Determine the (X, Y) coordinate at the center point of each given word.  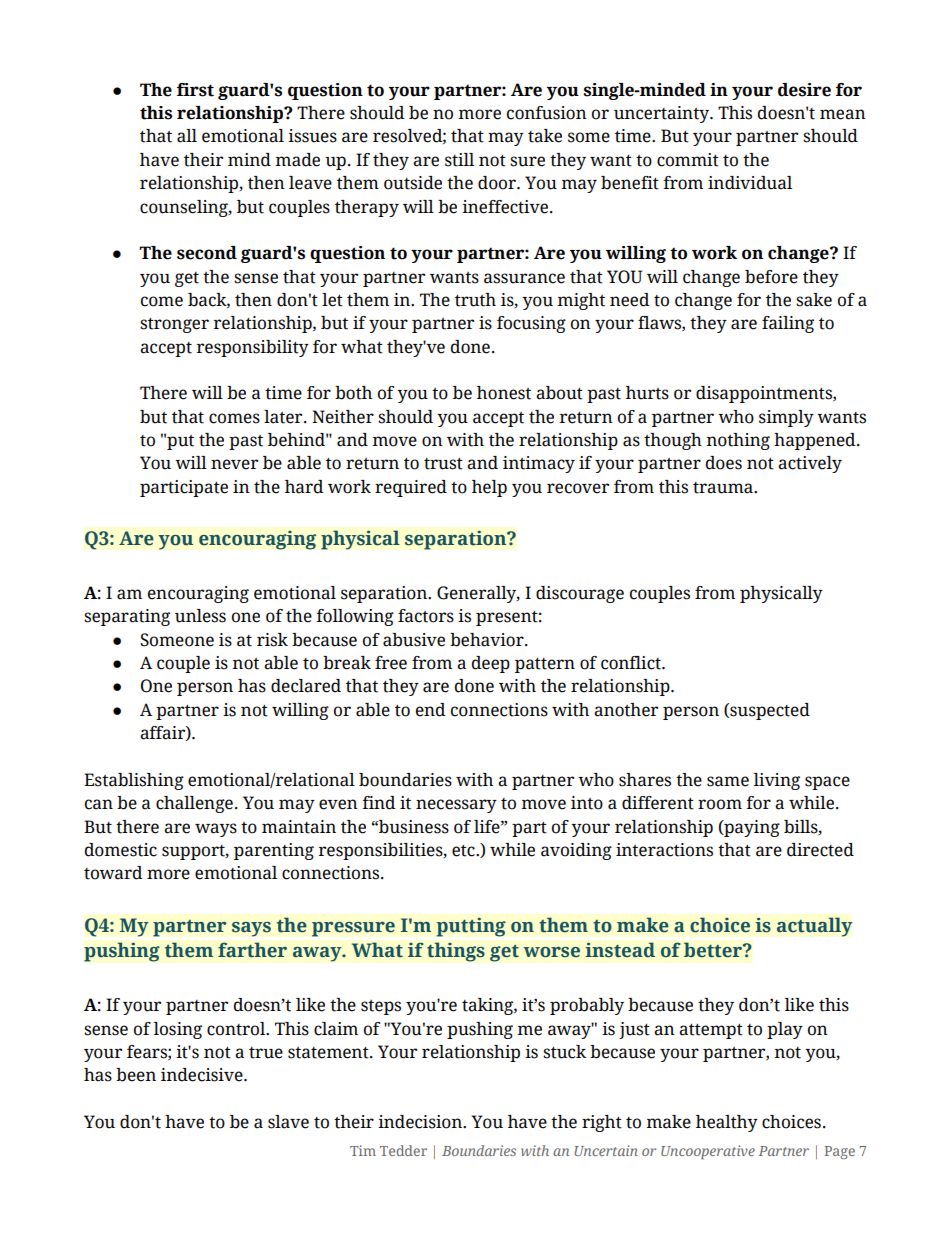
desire (804, 90)
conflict (632, 663)
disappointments (765, 394)
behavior (488, 640)
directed (820, 850)
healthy (727, 1123)
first (195, 90)
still (459, 160)
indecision (421, 1122)
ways (216, 830)
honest (504, 393)
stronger (174, 325)
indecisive (203, 1075)
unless (200, 616)
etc (464, 851)
